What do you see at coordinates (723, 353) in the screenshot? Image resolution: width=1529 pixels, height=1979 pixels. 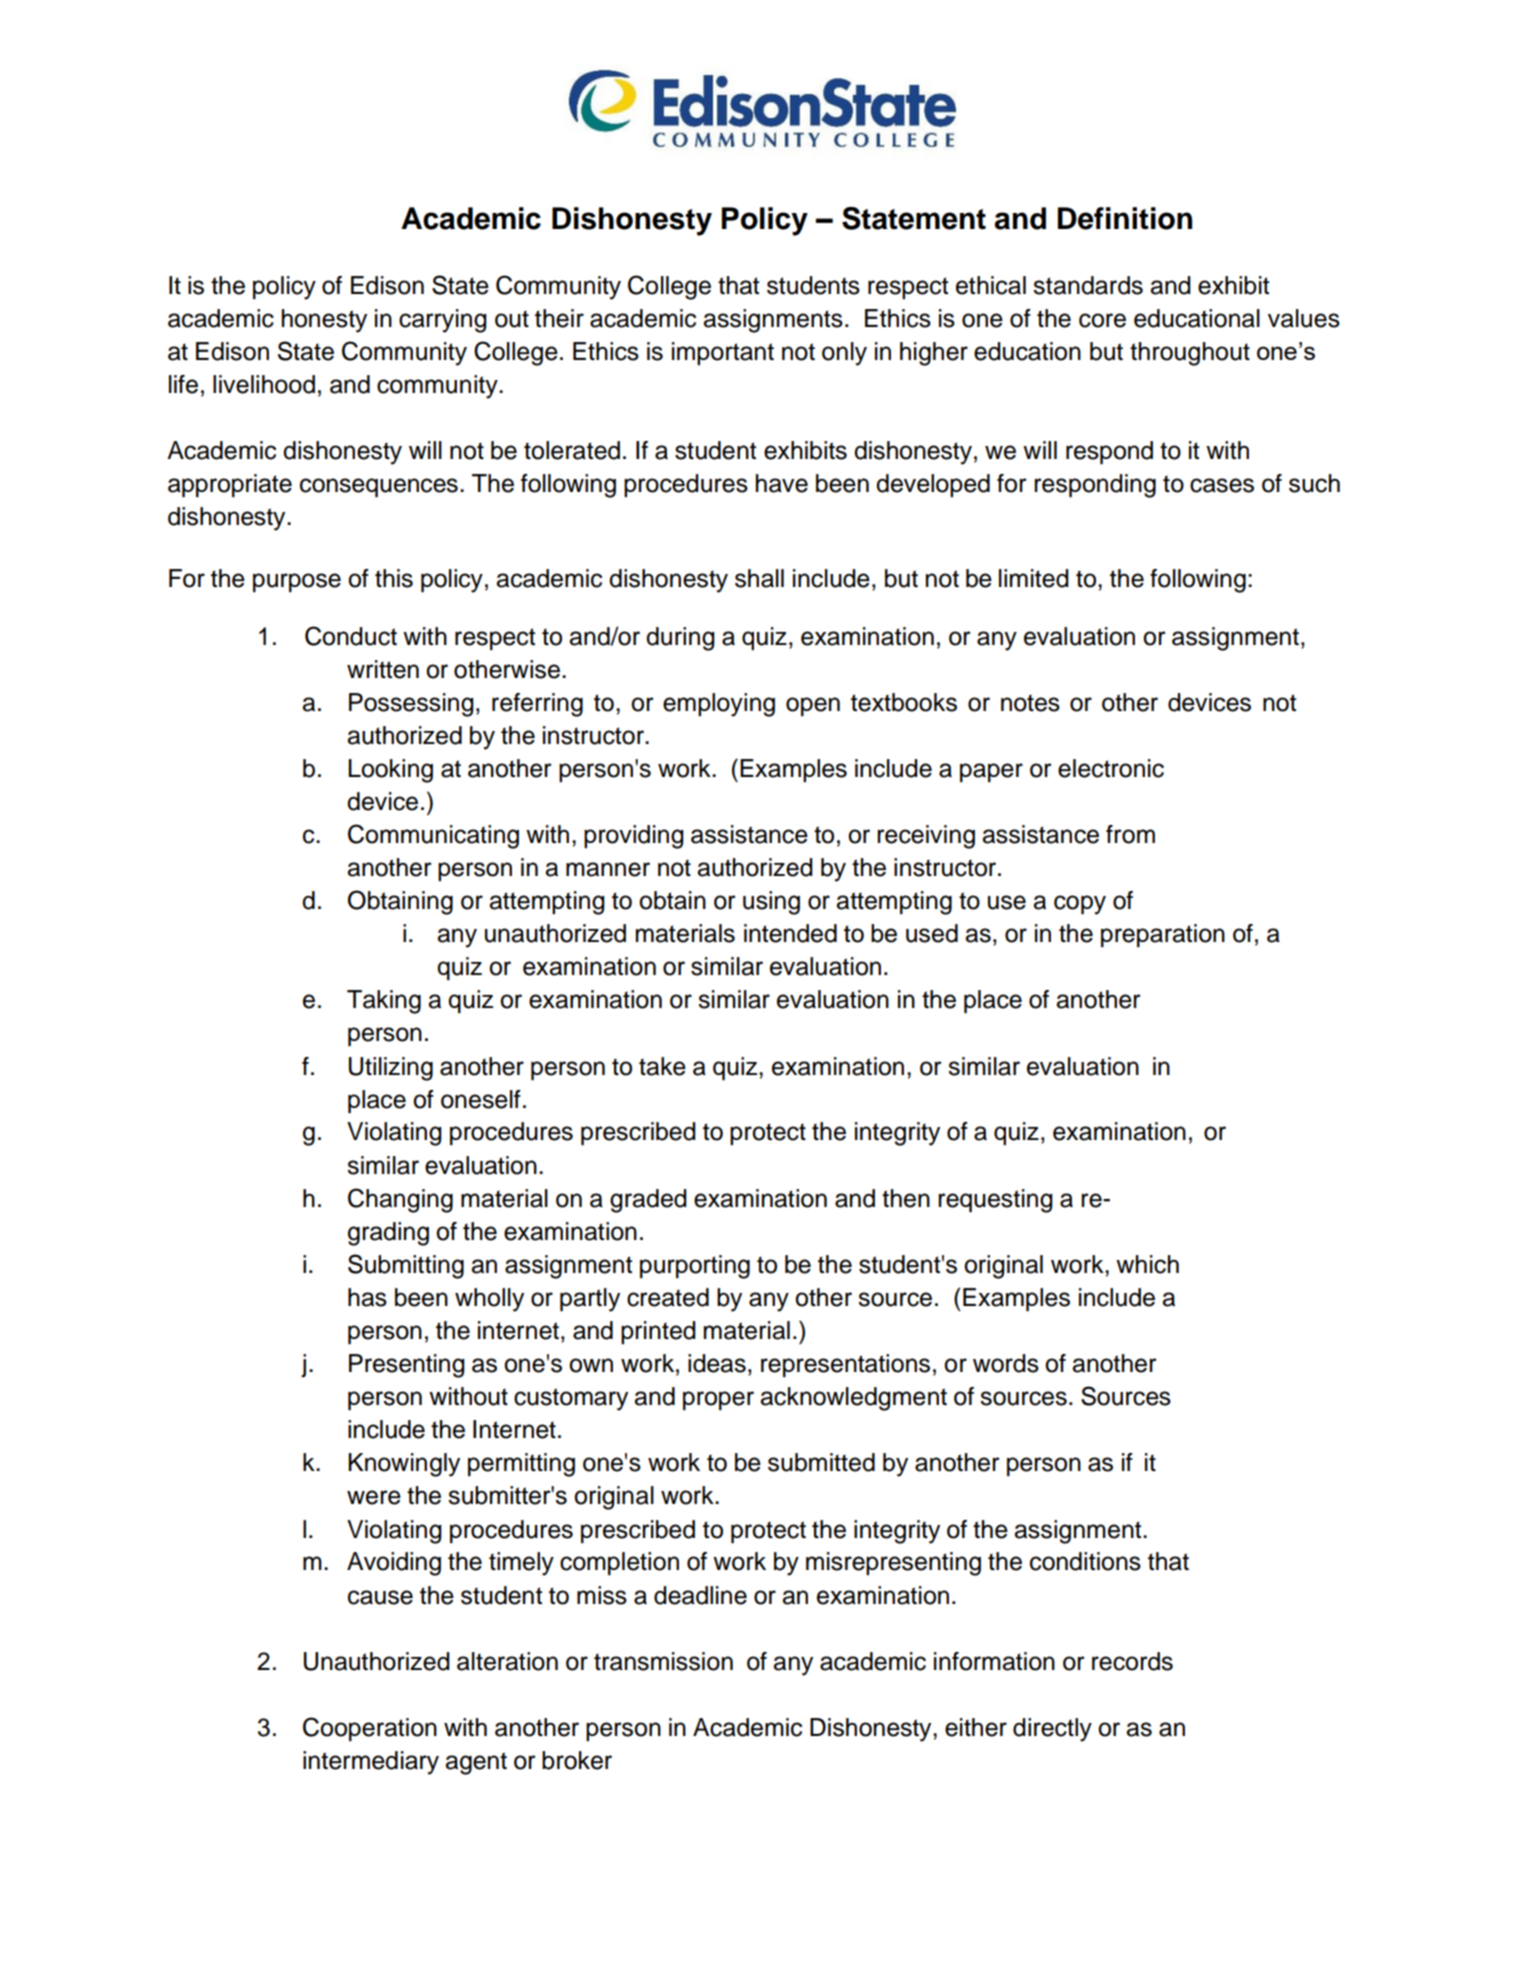 I see `important` at bounding box center [723, 353].
